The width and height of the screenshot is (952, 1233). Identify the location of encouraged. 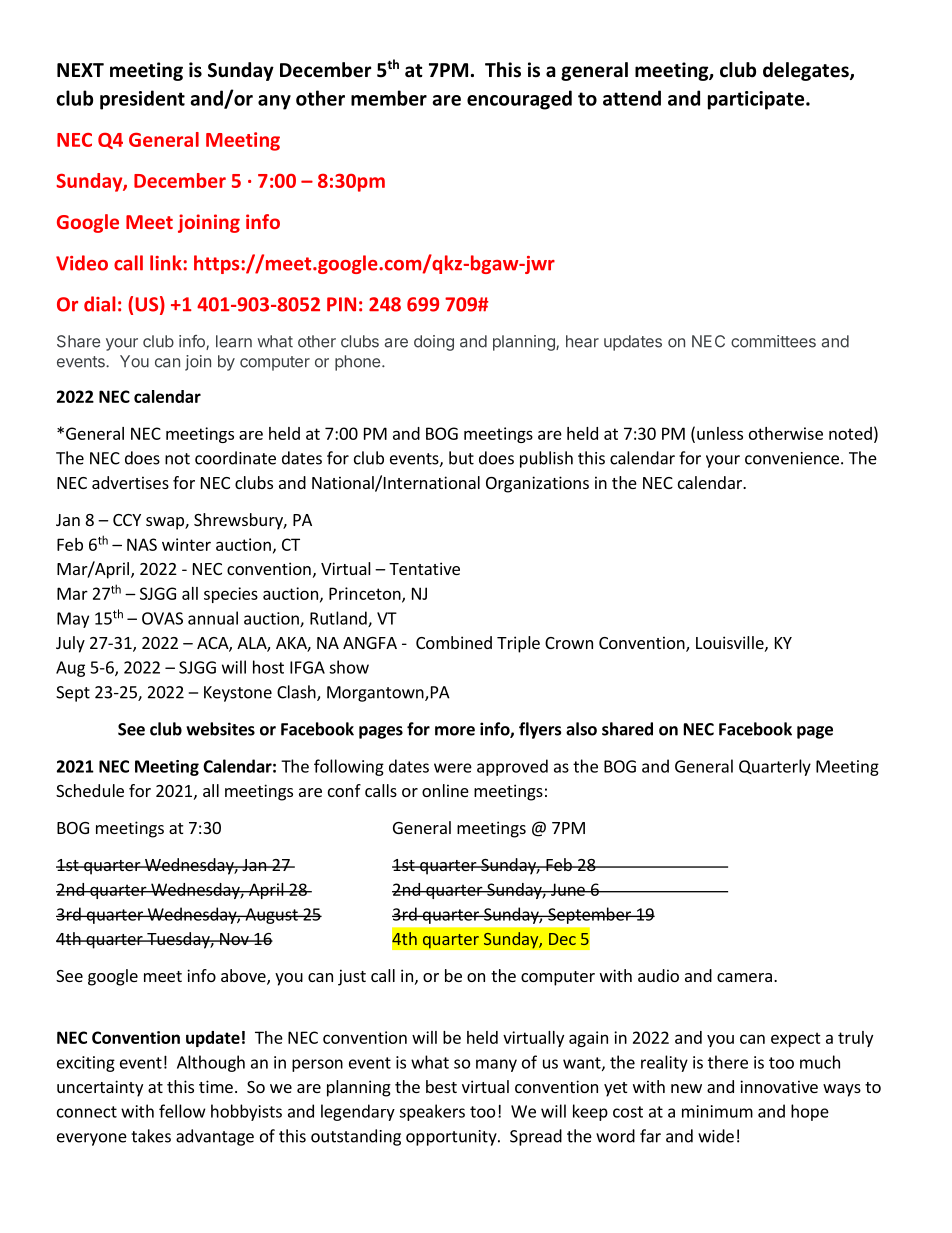
(519, 100).
